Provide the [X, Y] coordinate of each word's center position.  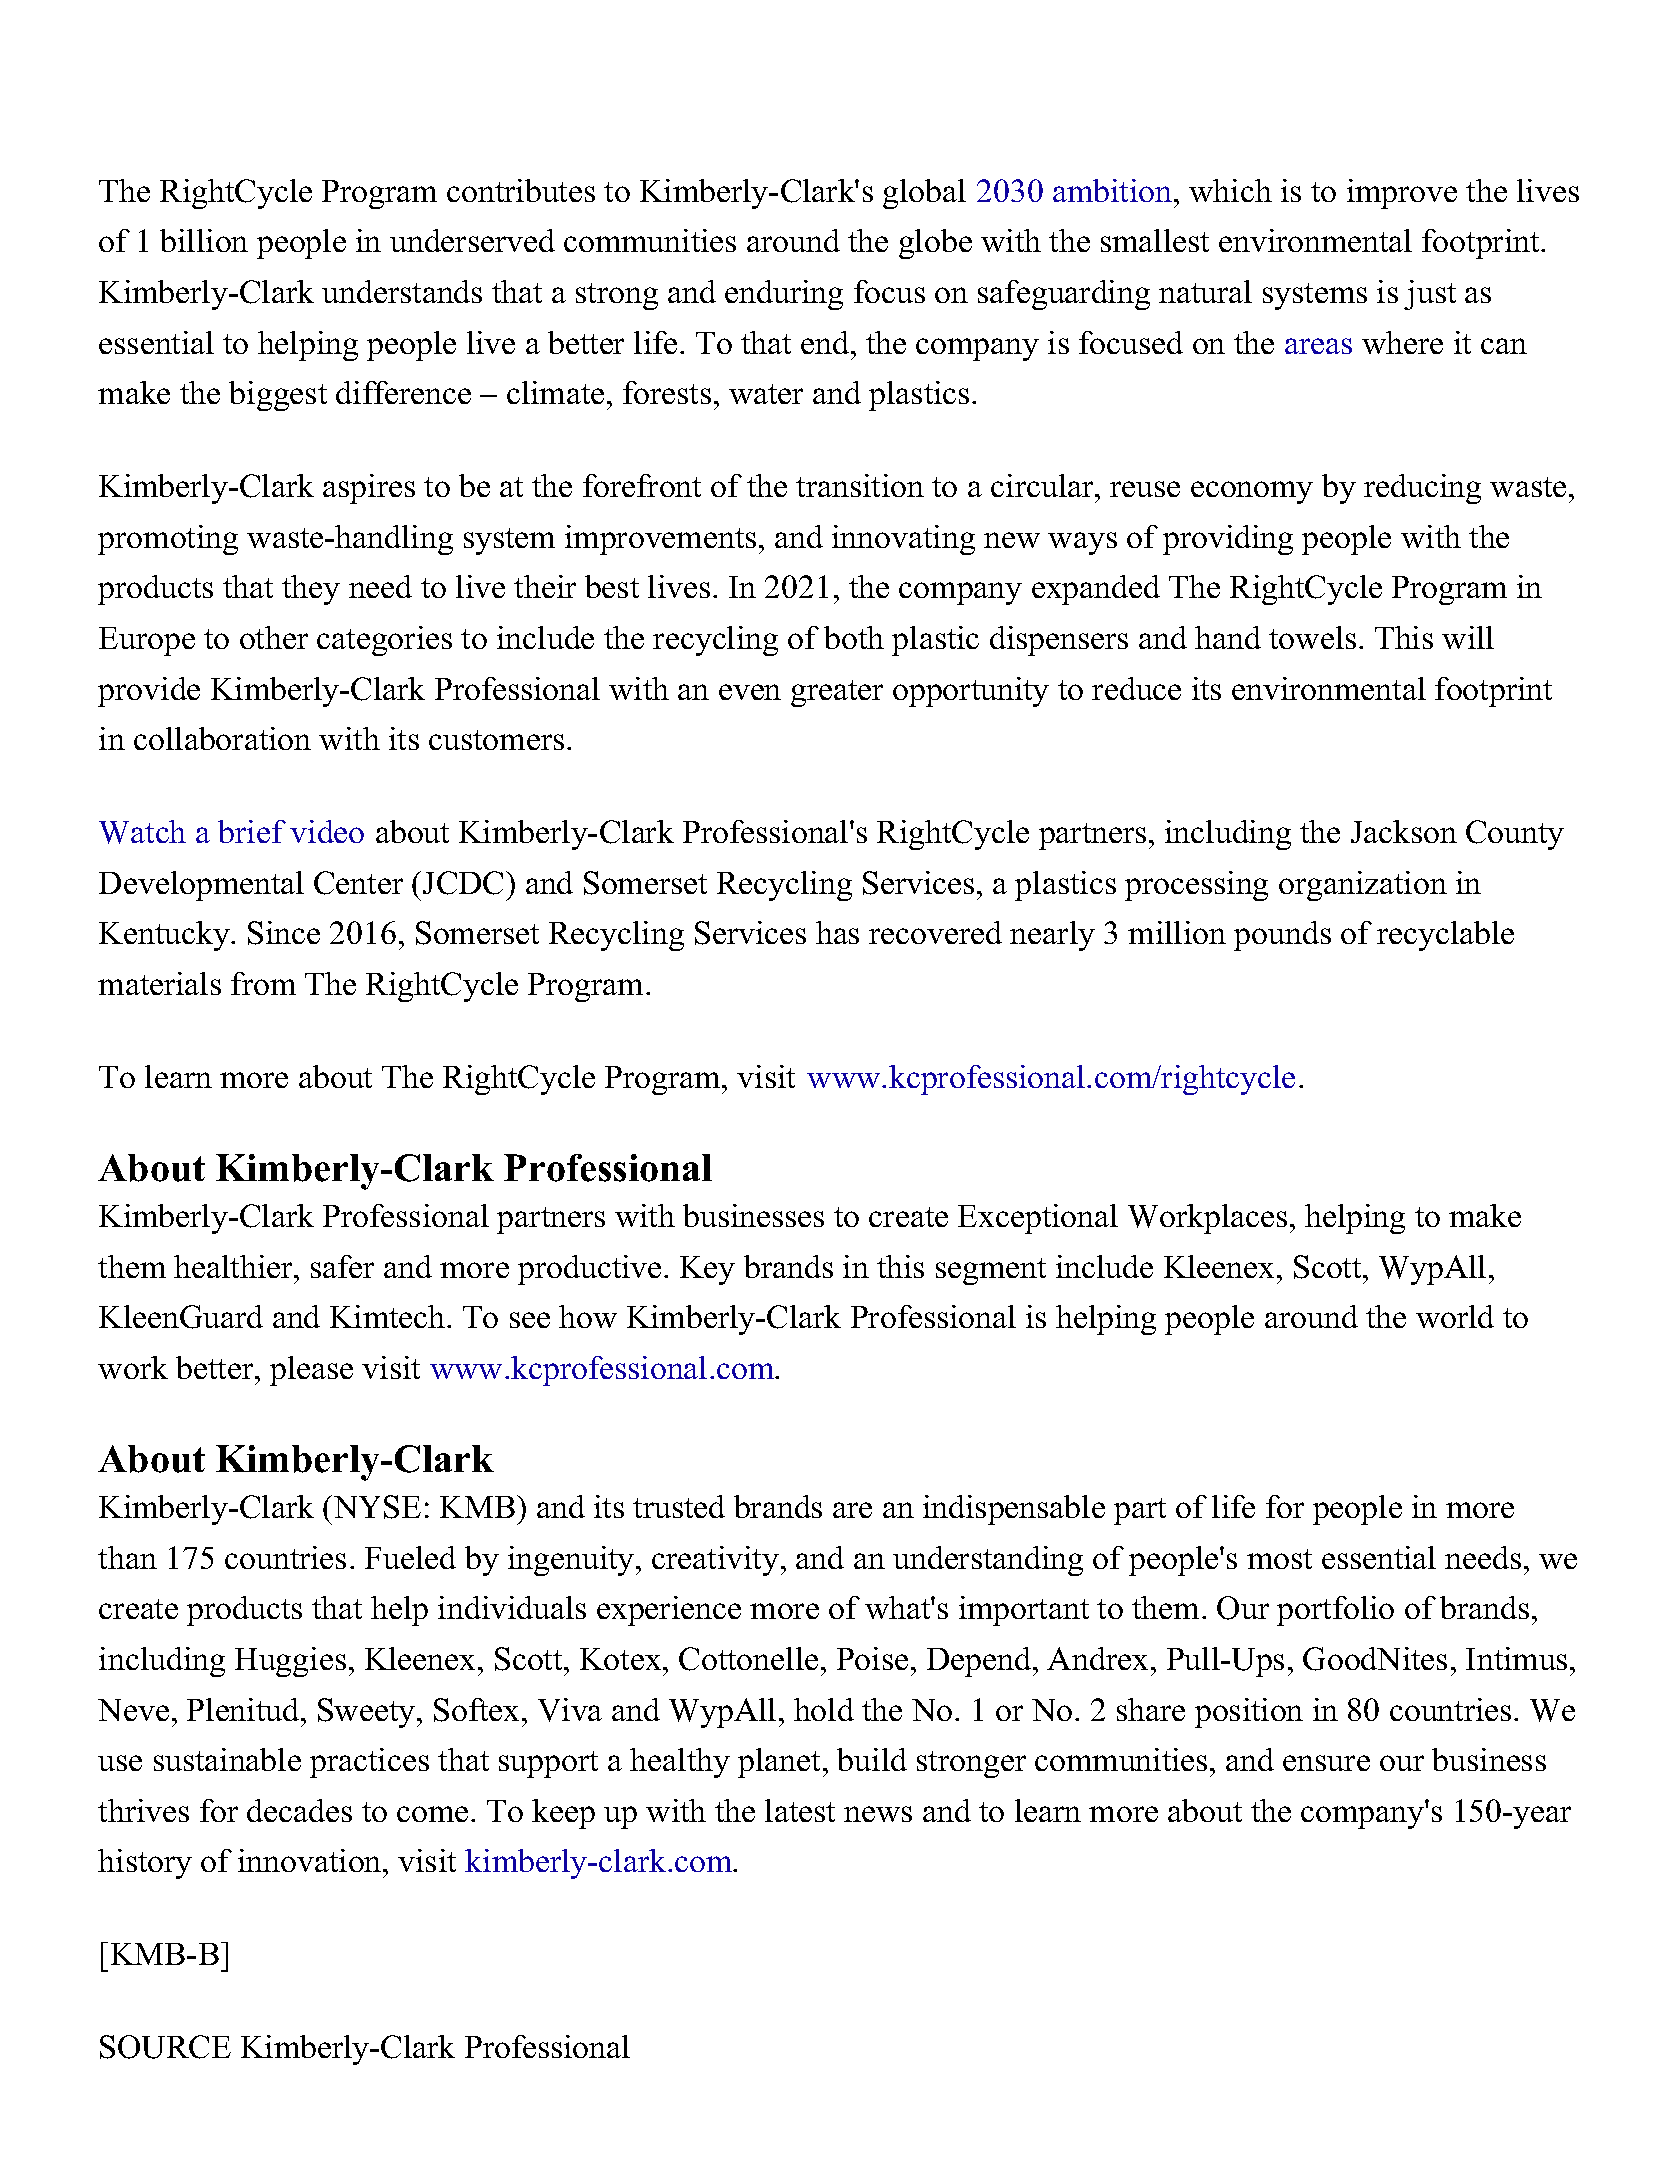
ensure [1326, 1763]
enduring [784, 295]
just [1430, 295]
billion [204, 240]
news [878, 1814]
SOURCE [165, 2047]
